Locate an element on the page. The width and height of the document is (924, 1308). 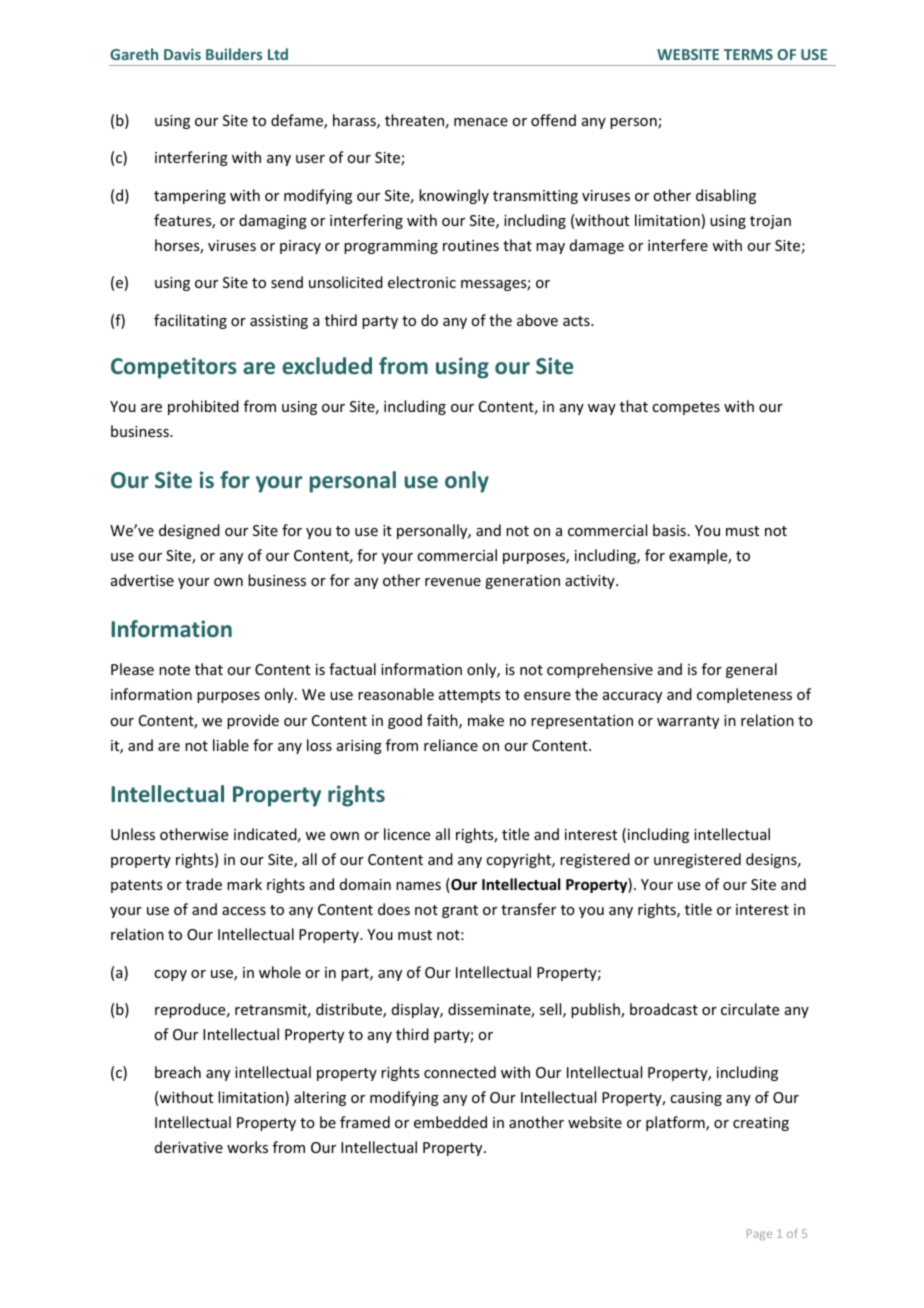
menace is located at coordinates (481, 122).
